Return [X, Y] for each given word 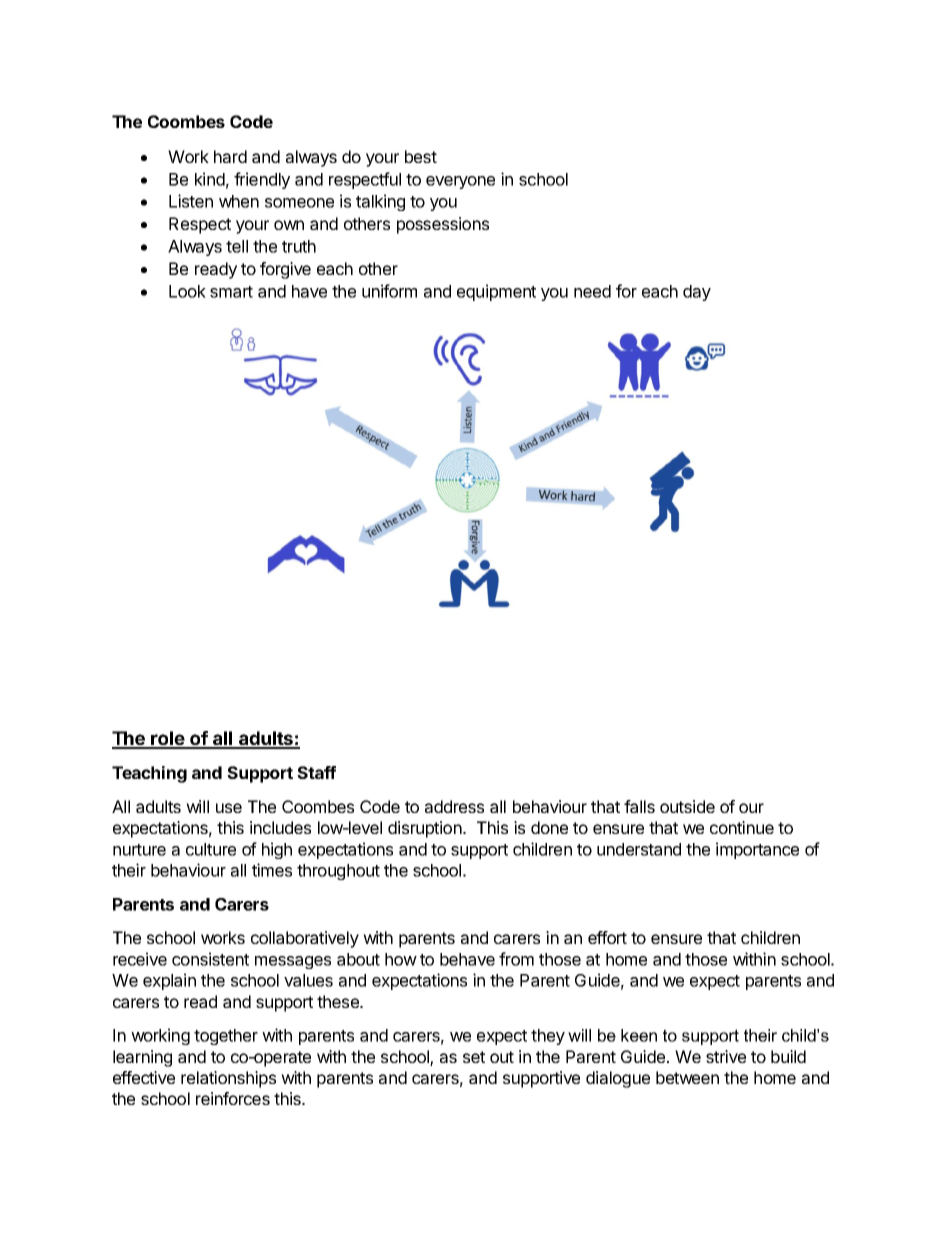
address [454, 806]
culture [211, 849]
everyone [460, 182]
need [592, 291]
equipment [496, 292]
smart [231, 292]
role [168, 739]
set [474, 1057]
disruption [425, 829]
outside [687, 806]
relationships [228, 1079]
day [697, 293]
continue [742, 827]
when [239, 201]
